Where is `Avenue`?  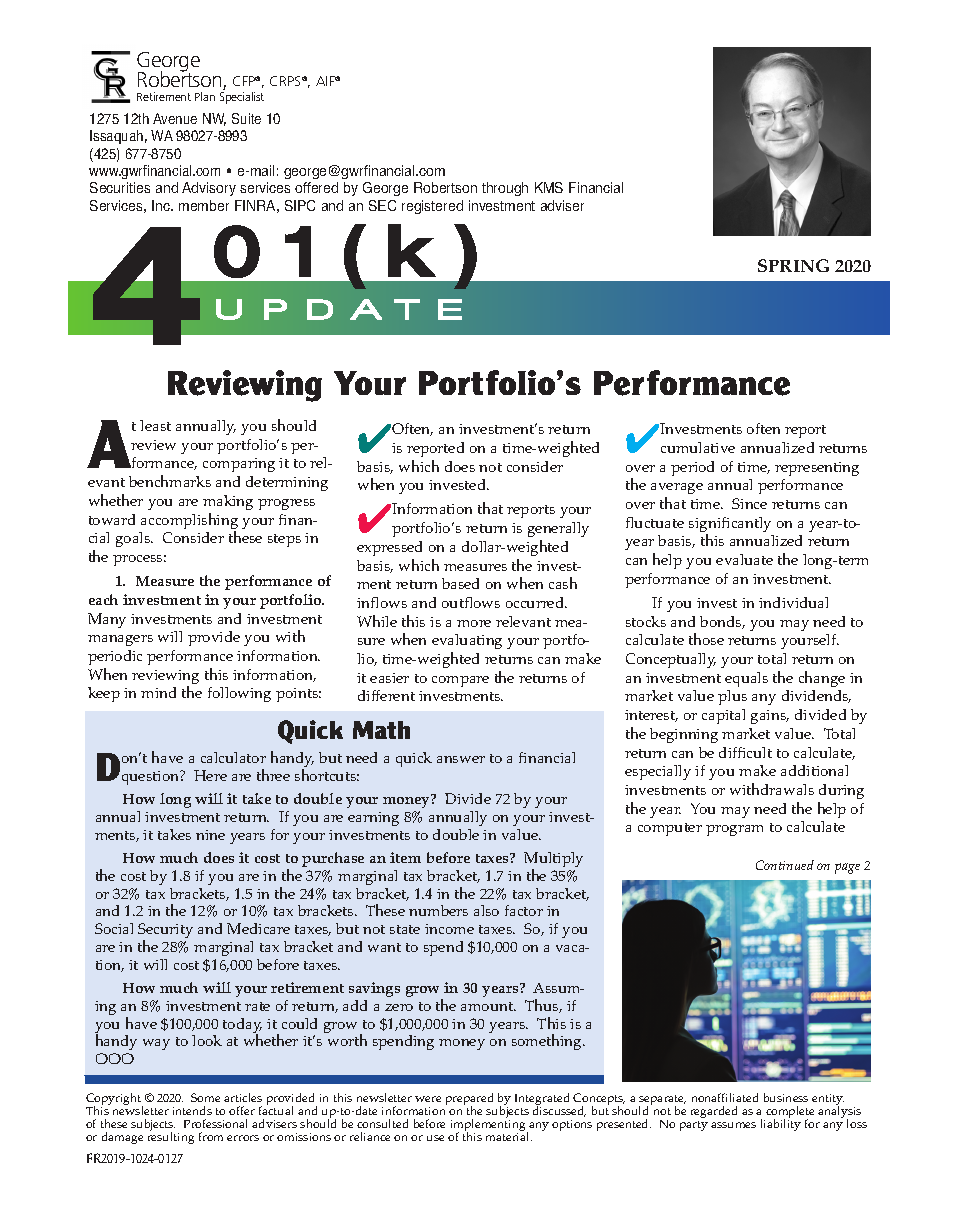 Avenue is located at coordinates (175, 118).
